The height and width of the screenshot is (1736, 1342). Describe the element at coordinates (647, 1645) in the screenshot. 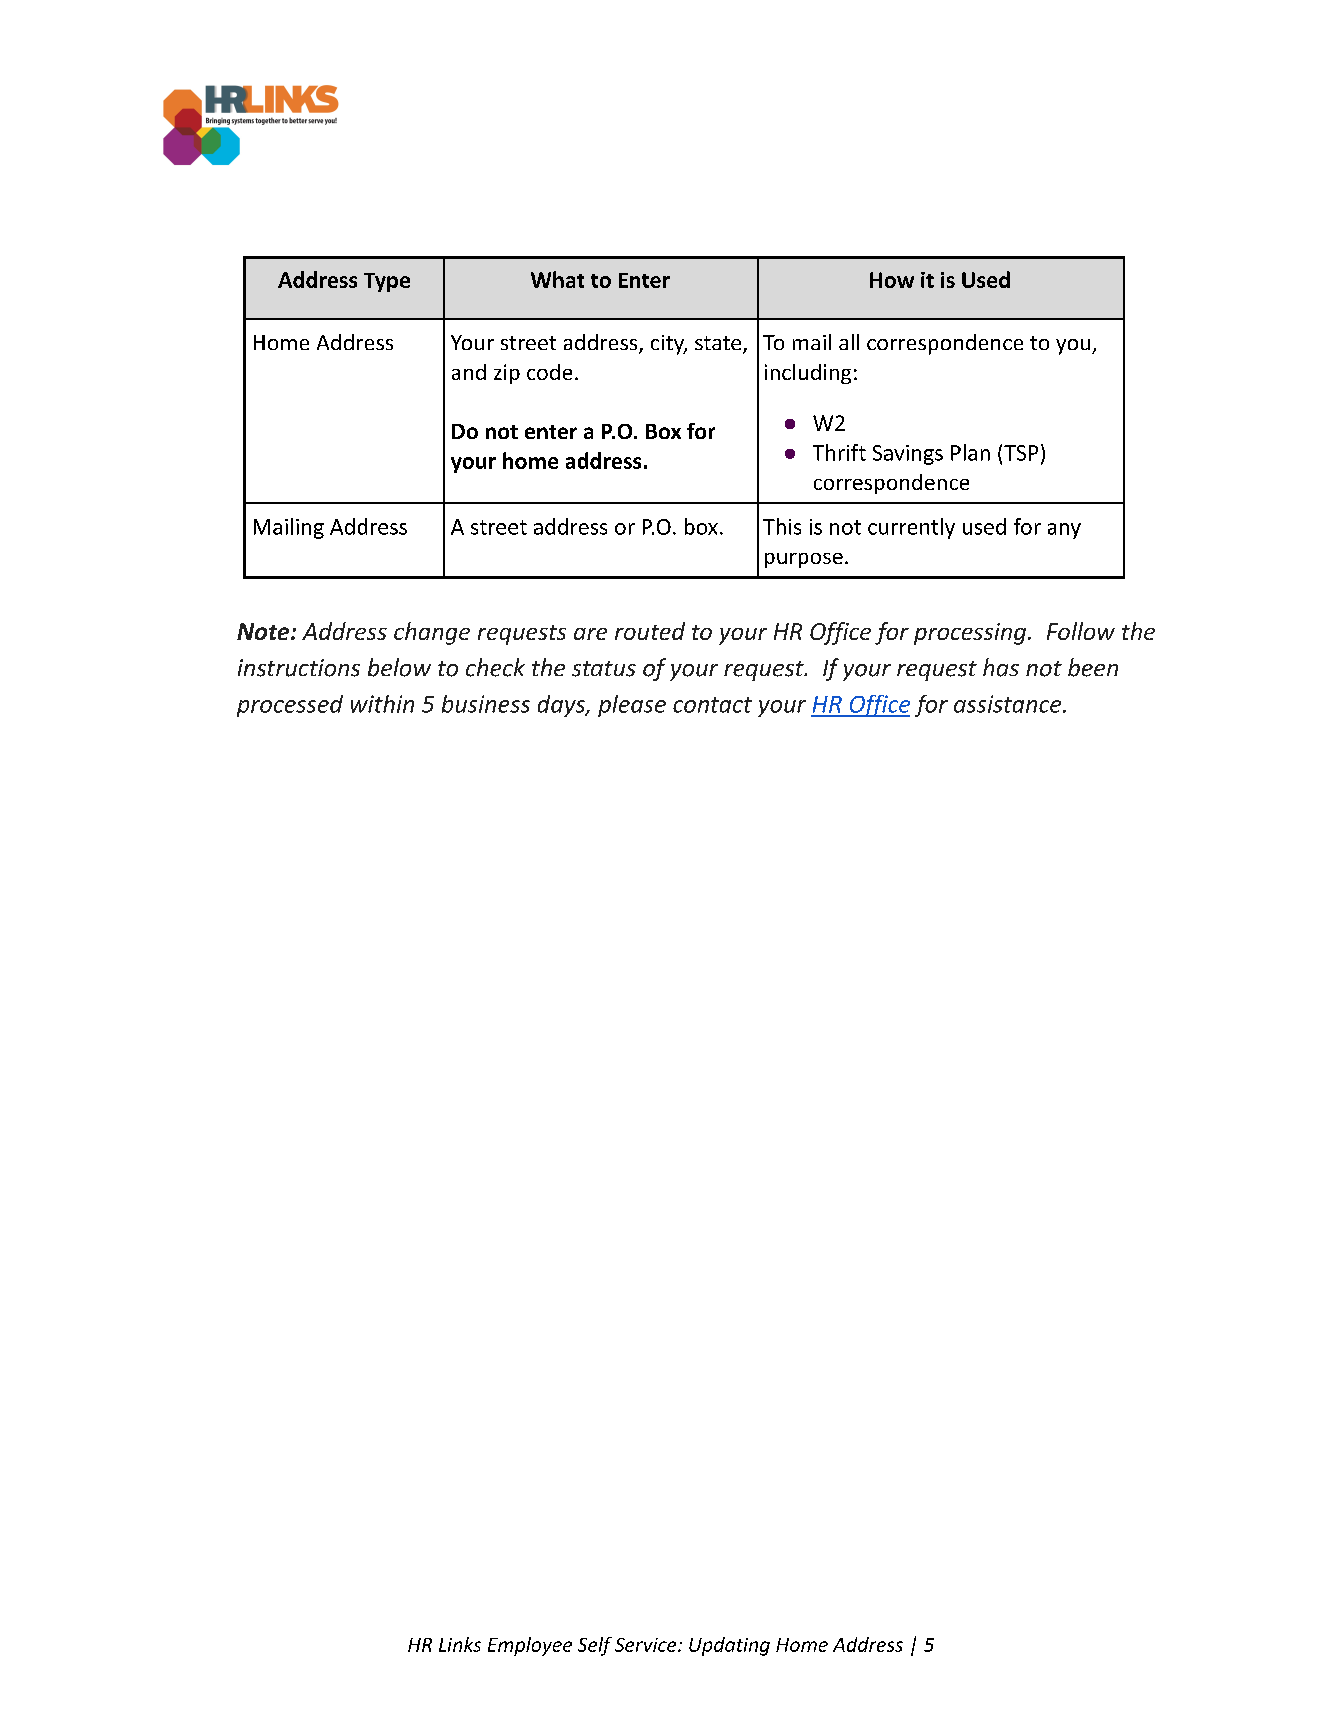

I see `Service` at that location.
